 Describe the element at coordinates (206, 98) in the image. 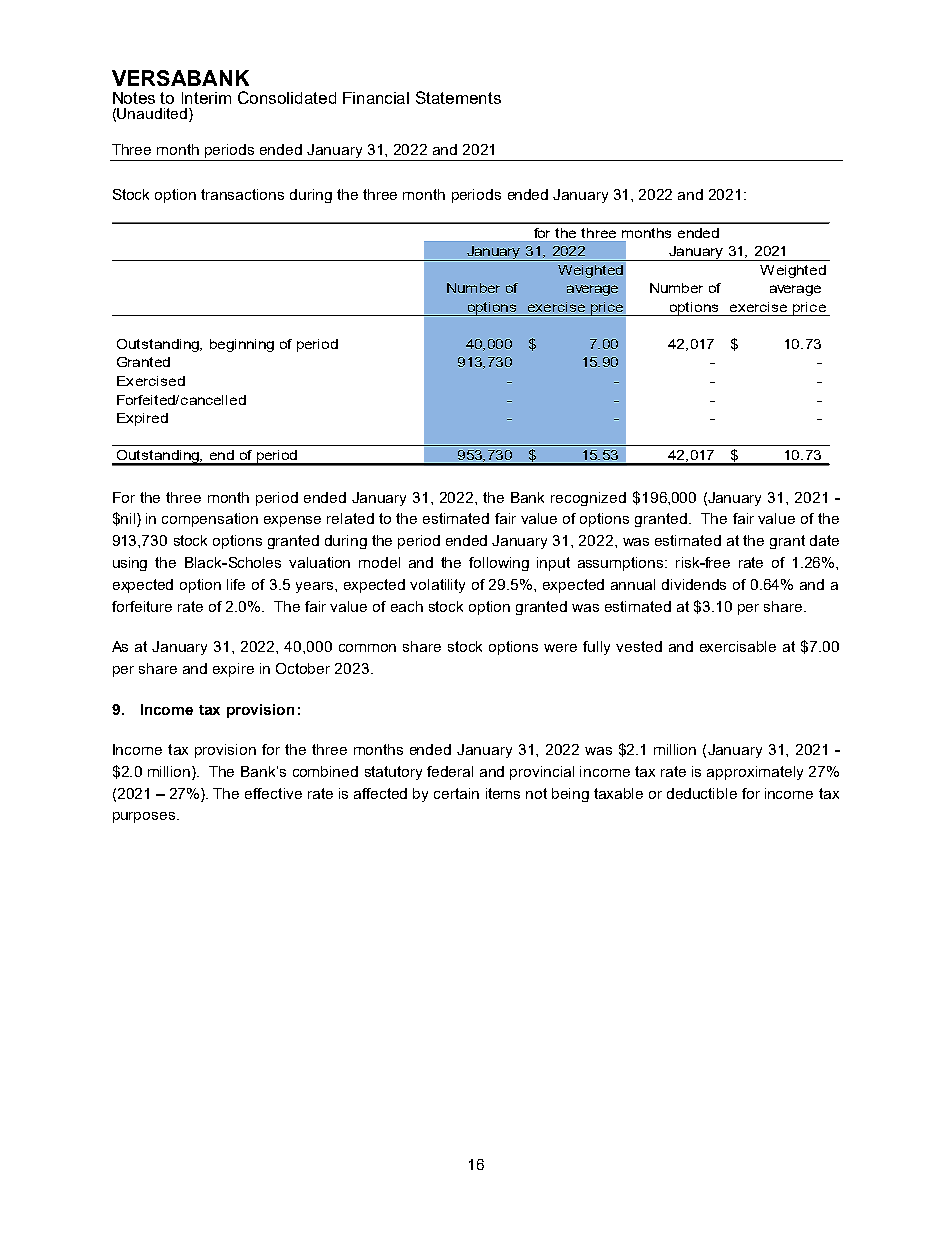

I see `Interim` at that location.
